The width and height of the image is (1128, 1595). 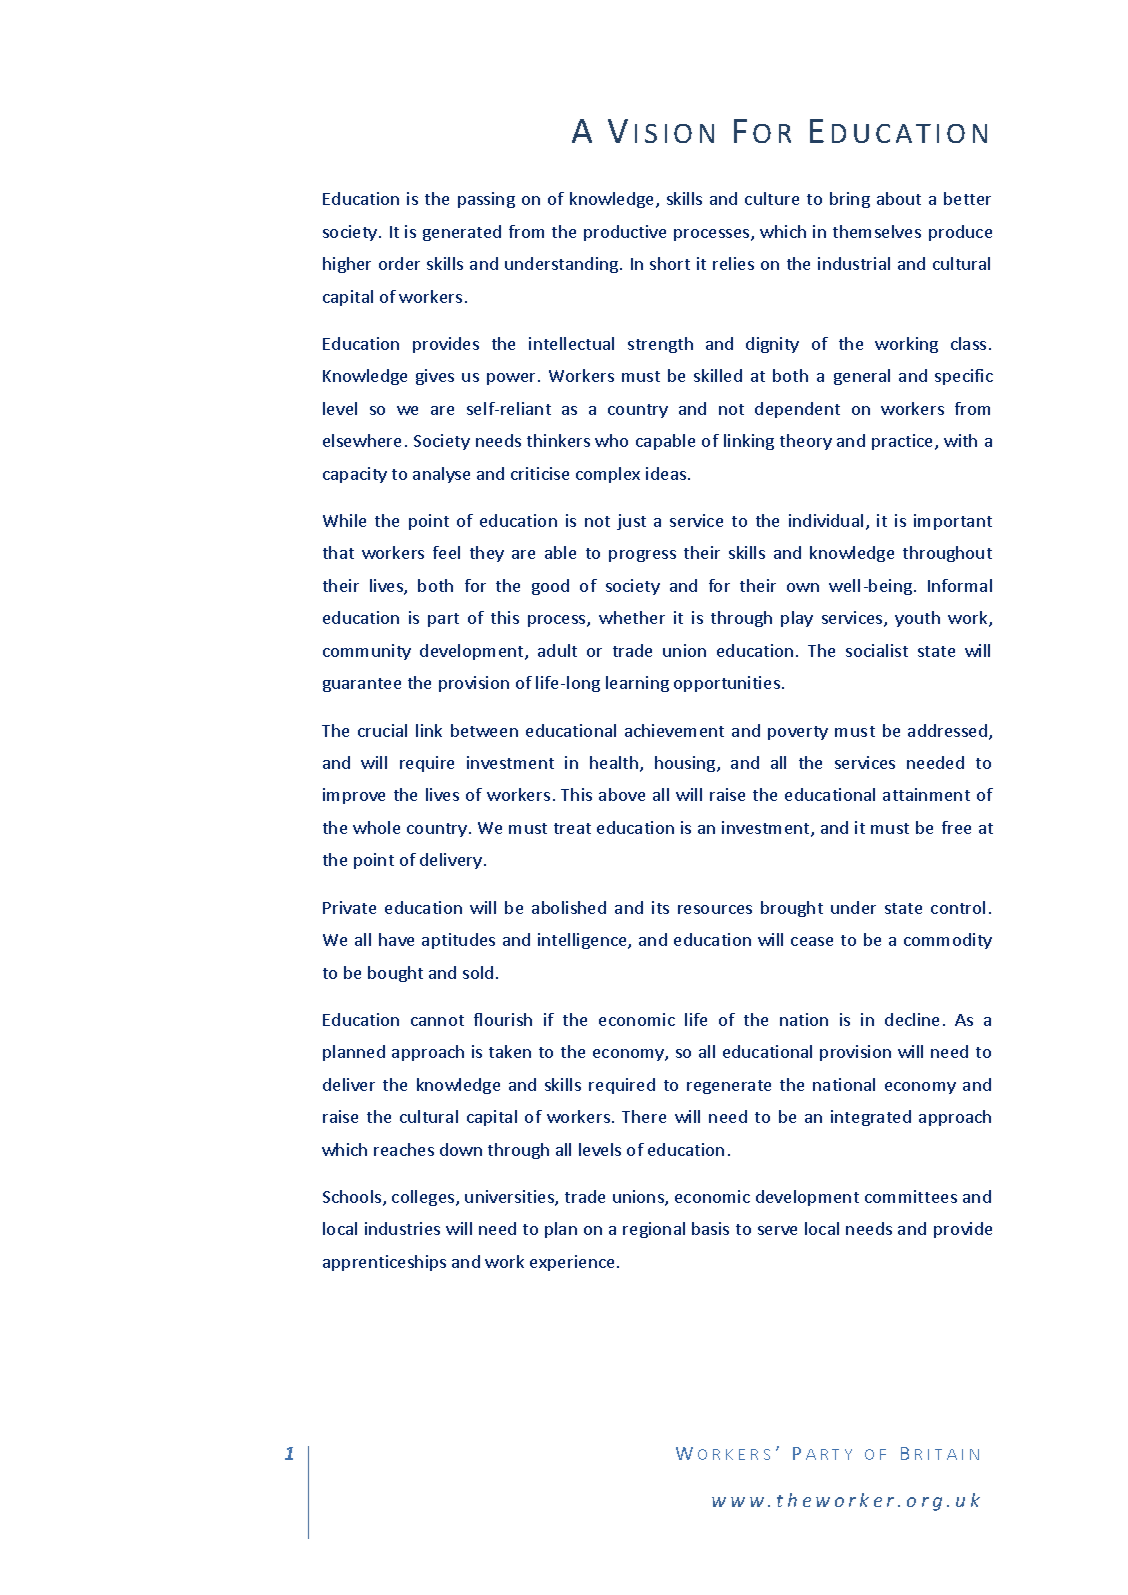 I want to click on regional, so click(x=654, y=1230).
